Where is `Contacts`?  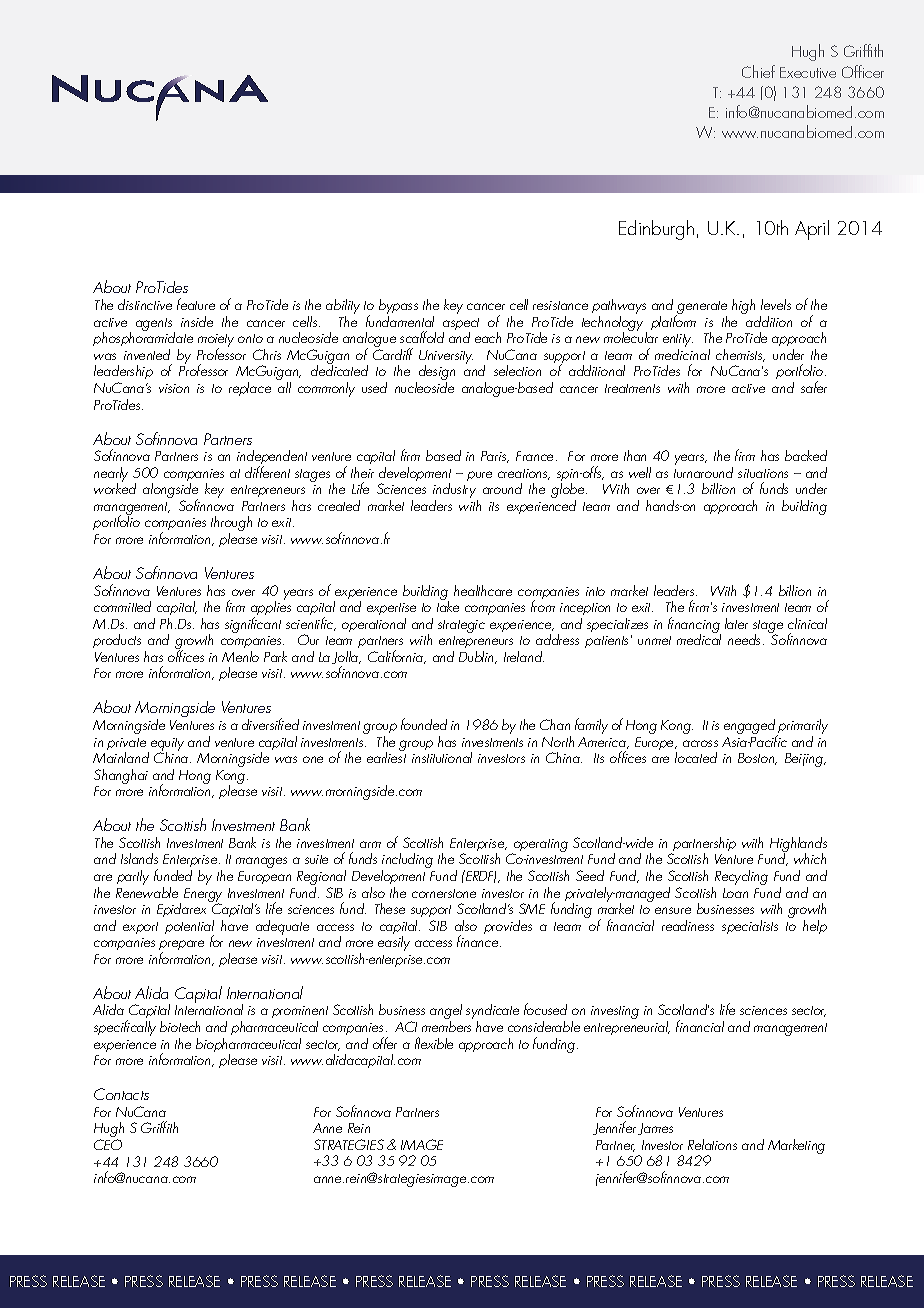
Contacts is located at coordinates (121, 1094).
